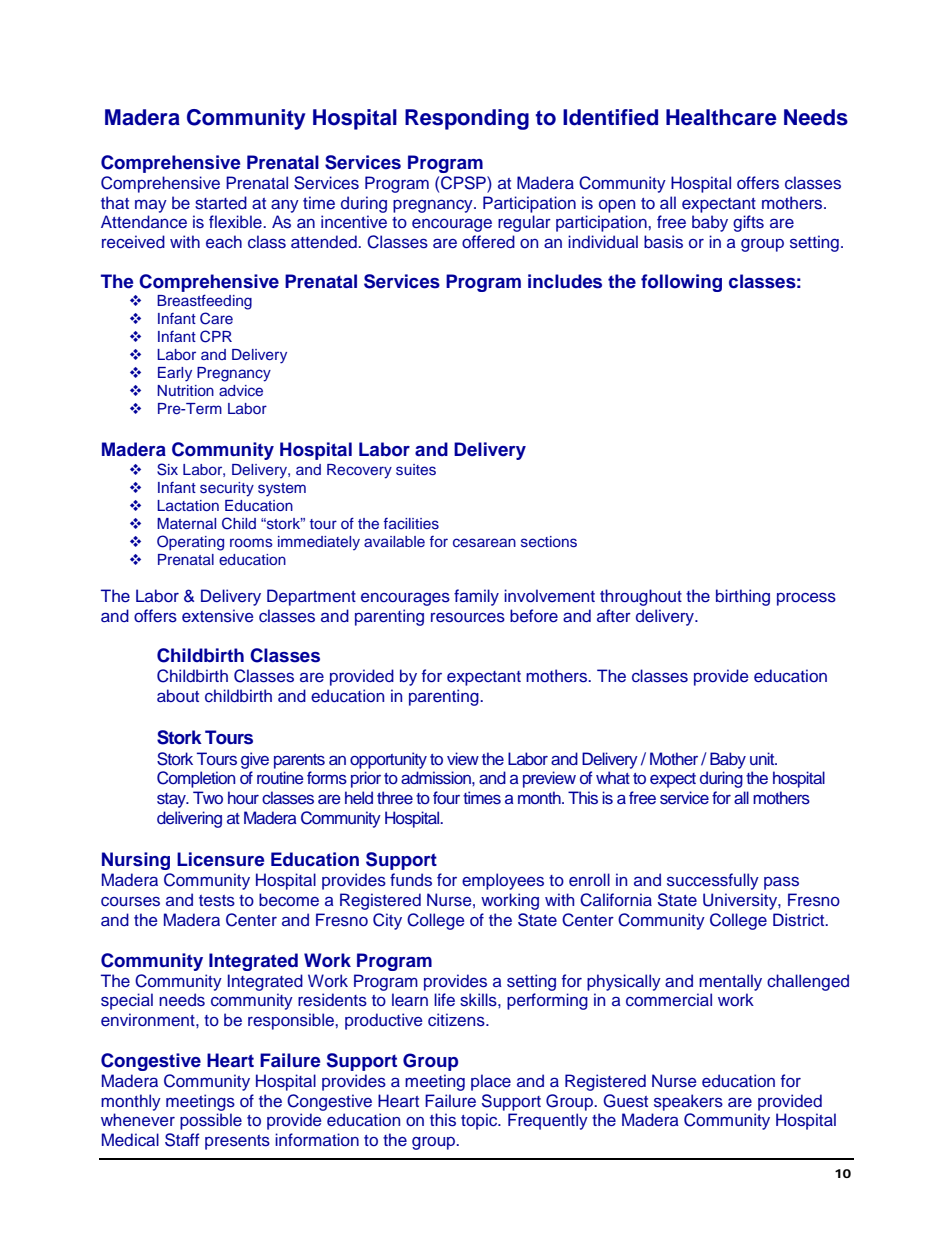 This image has width=952, height=1233. I want to click on birthing, so click(743, 597).
